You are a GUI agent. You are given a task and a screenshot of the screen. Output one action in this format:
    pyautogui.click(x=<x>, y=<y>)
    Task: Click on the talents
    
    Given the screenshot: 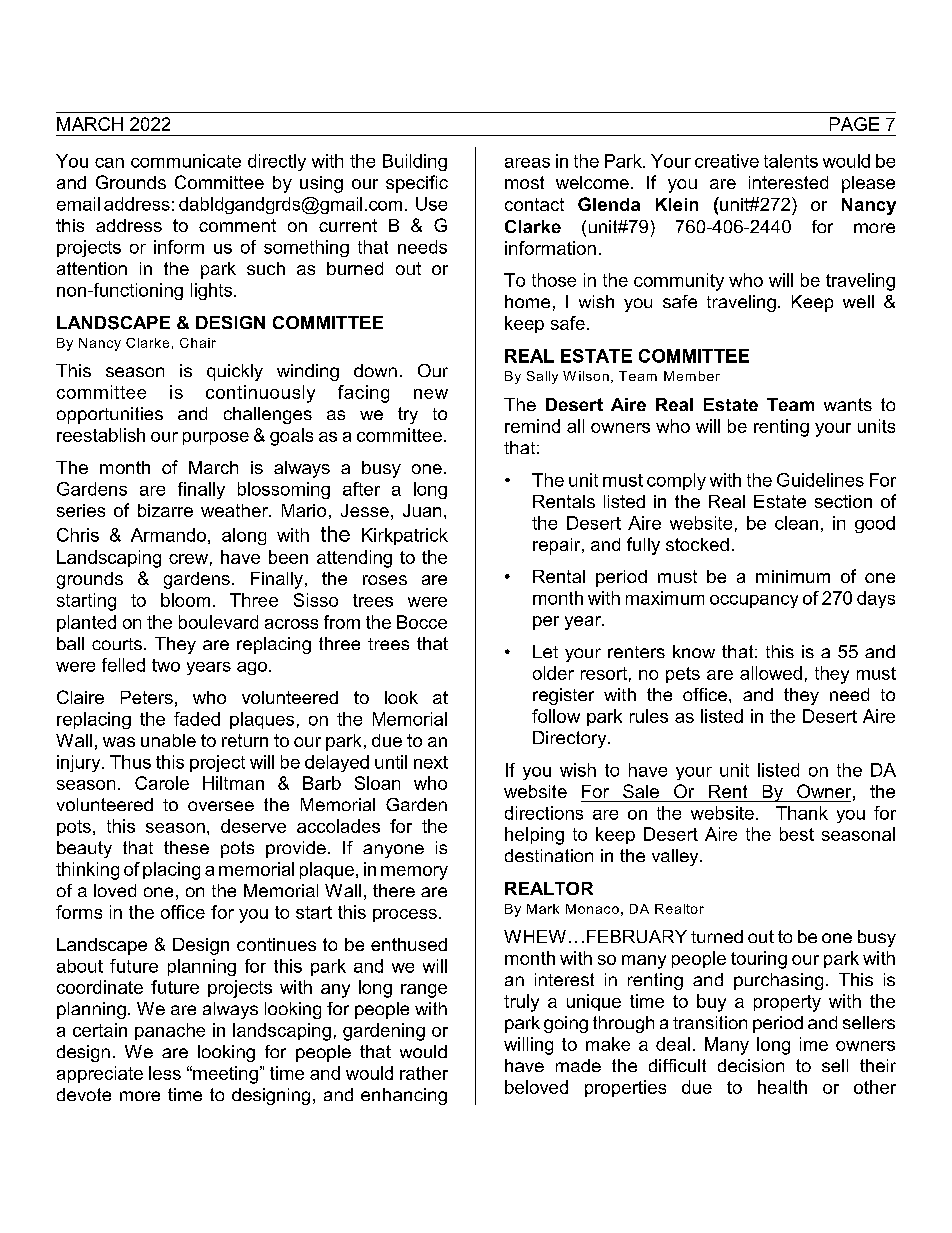 What is the action you would take?
    pyautogui.click(x=791, y=161)
